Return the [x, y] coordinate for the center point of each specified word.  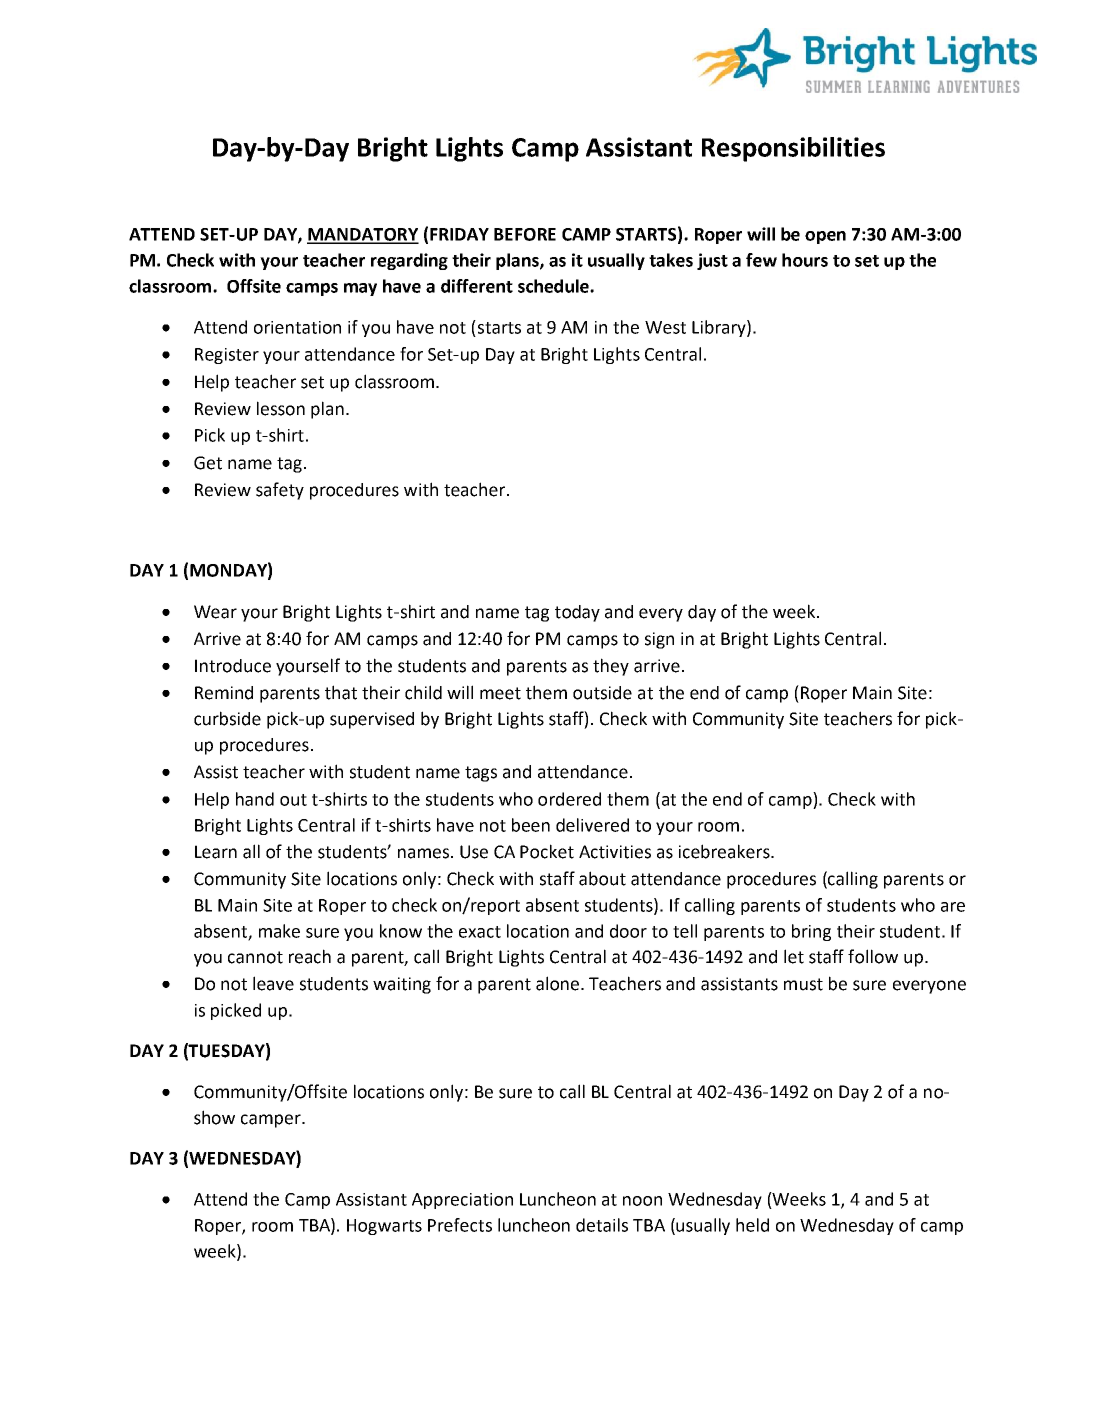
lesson [281, 408]
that [341, 692]
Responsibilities [793, 149]
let [794, 956]
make [279, 931]
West [665, 327]
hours [805, 260]
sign [659, 640]
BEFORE [525, 234]
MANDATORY [363, 235]
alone [559, 983]
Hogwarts [384, 1227]
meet [500, 693]
